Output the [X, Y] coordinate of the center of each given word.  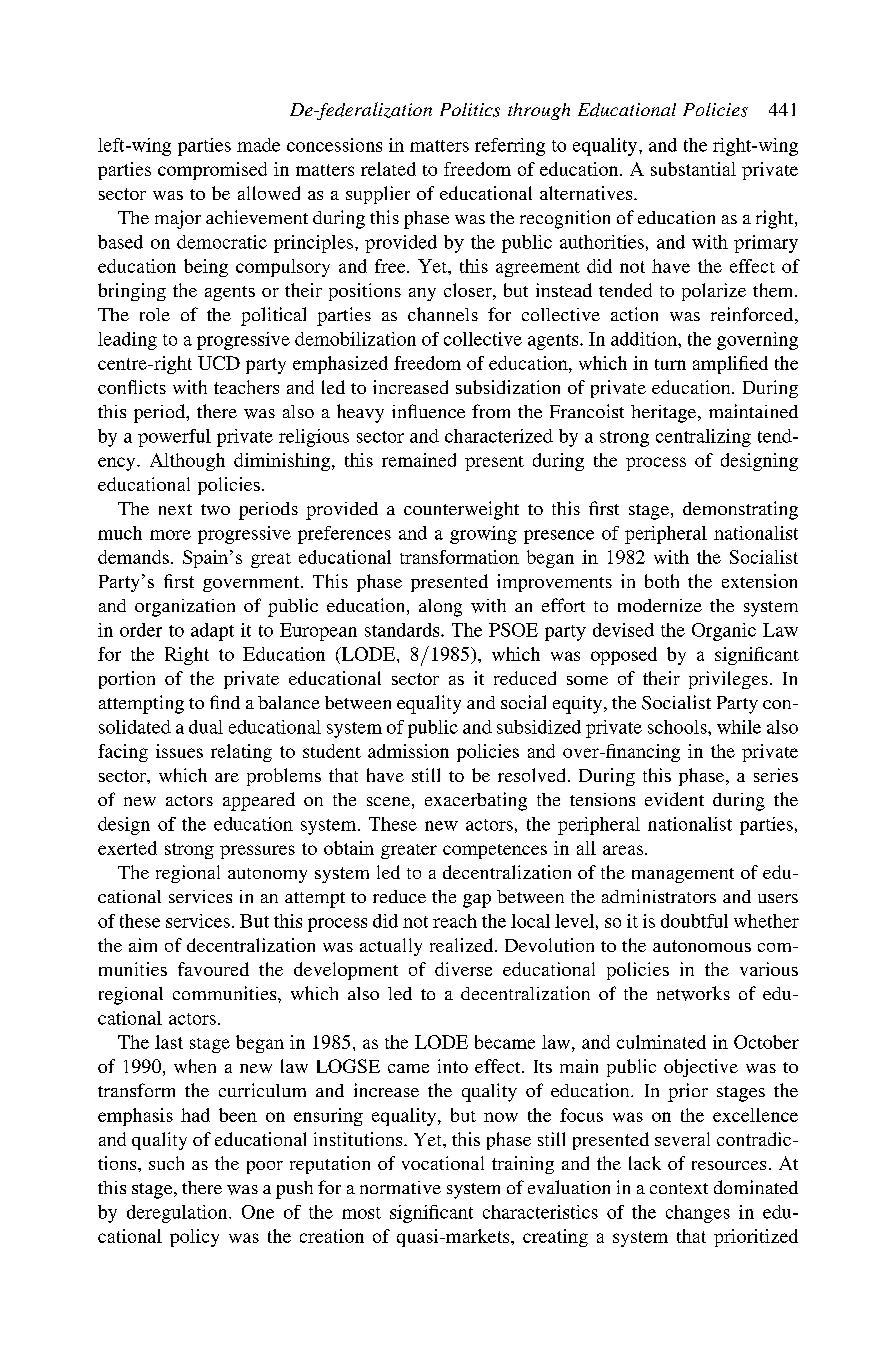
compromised [212, 171]
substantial [693, 169]
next [175, 509]
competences [495, 851]
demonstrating [740, 510]
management [683, 875]
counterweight [461, 510]
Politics [470, 110]
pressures [257, 852]
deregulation [178, 1214]
